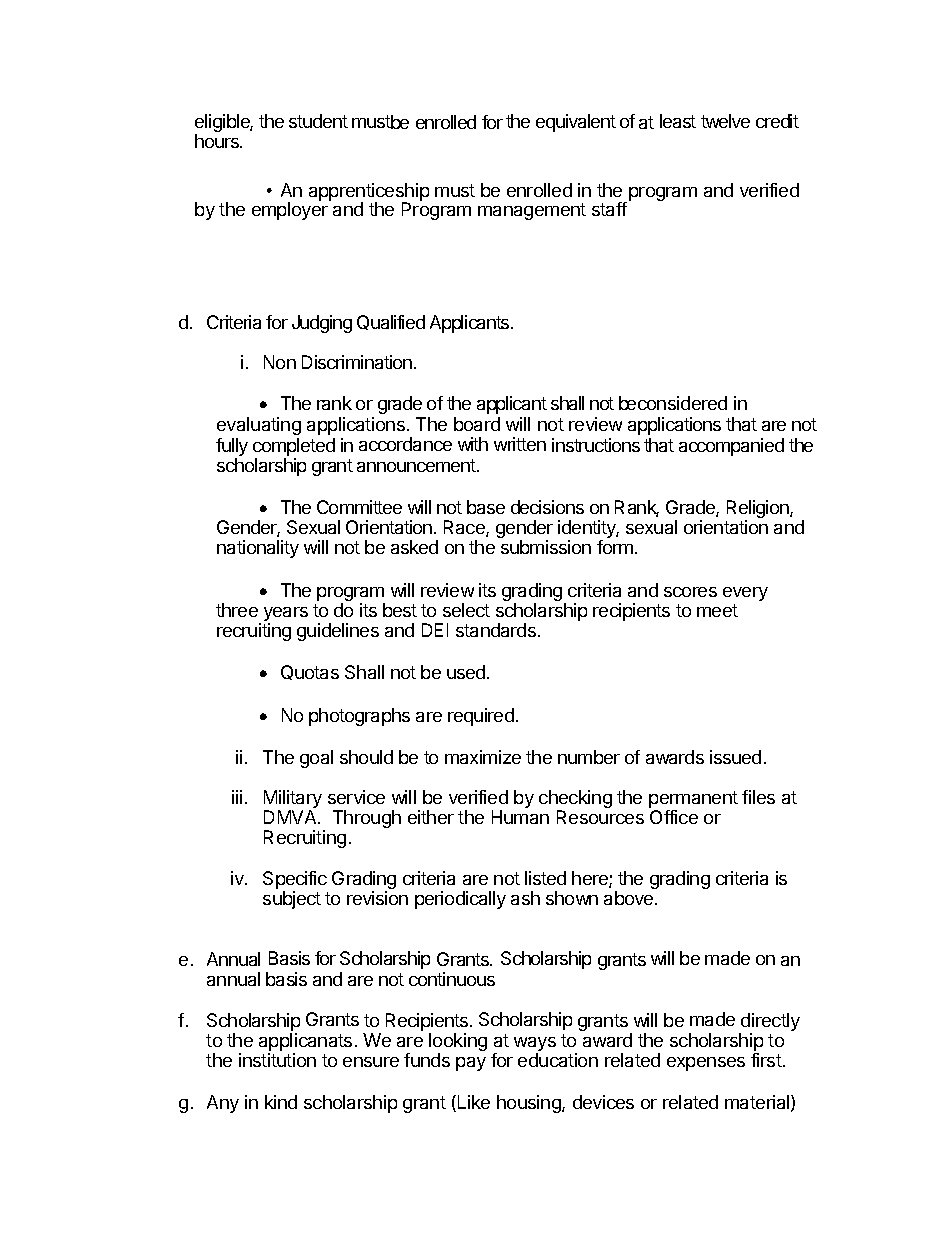 This page has height=1233, width=952. I want to click on institution, so click(277, 1060).
